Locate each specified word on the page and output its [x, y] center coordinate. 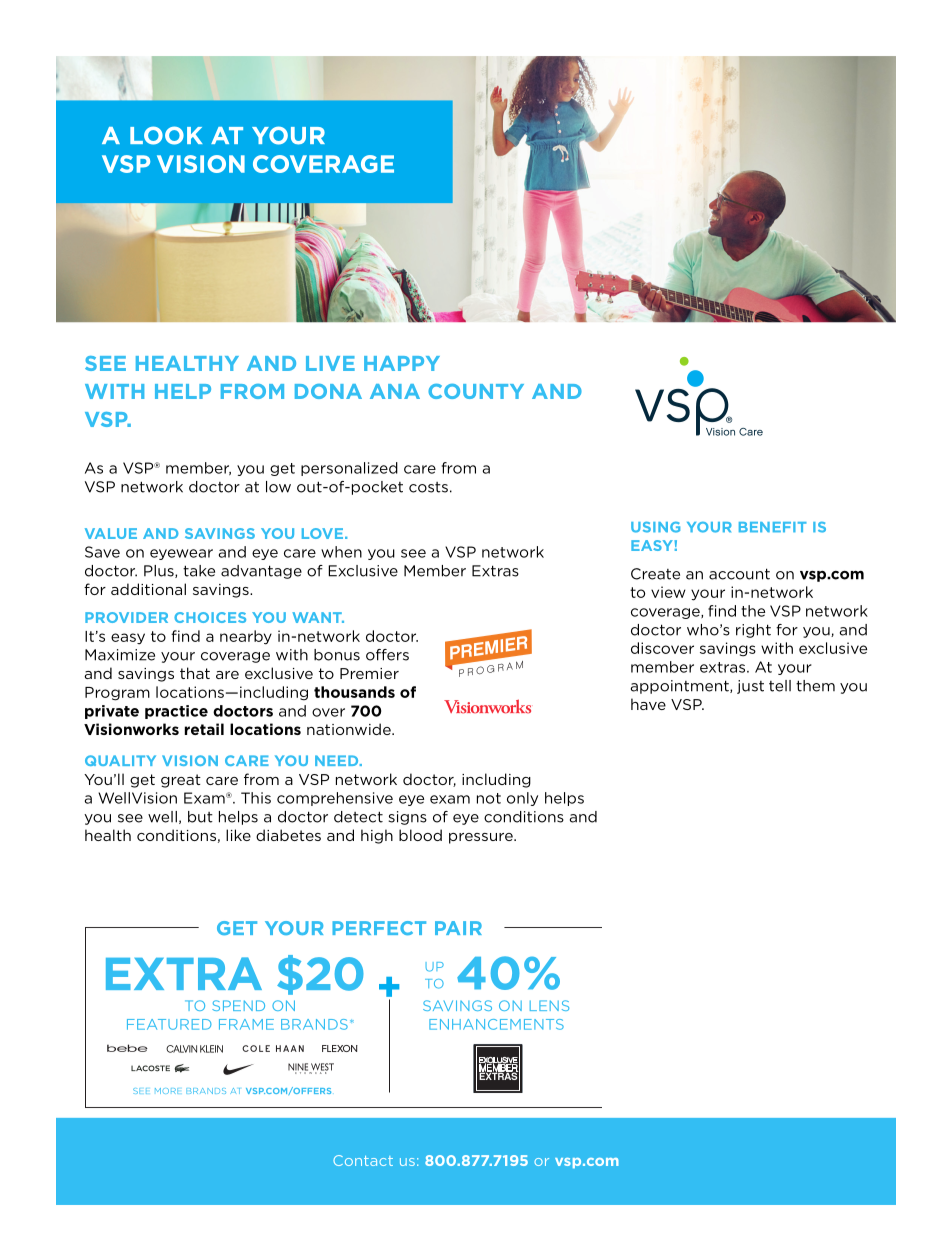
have [648, 704]
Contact [363, 1160]
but [200, 817]
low [278, 487]
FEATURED [169, 1024]
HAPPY [402, 363]
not [489, 798]
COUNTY [476, 391]
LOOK [166, 135]
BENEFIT [773, 527]
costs [428, 487]
